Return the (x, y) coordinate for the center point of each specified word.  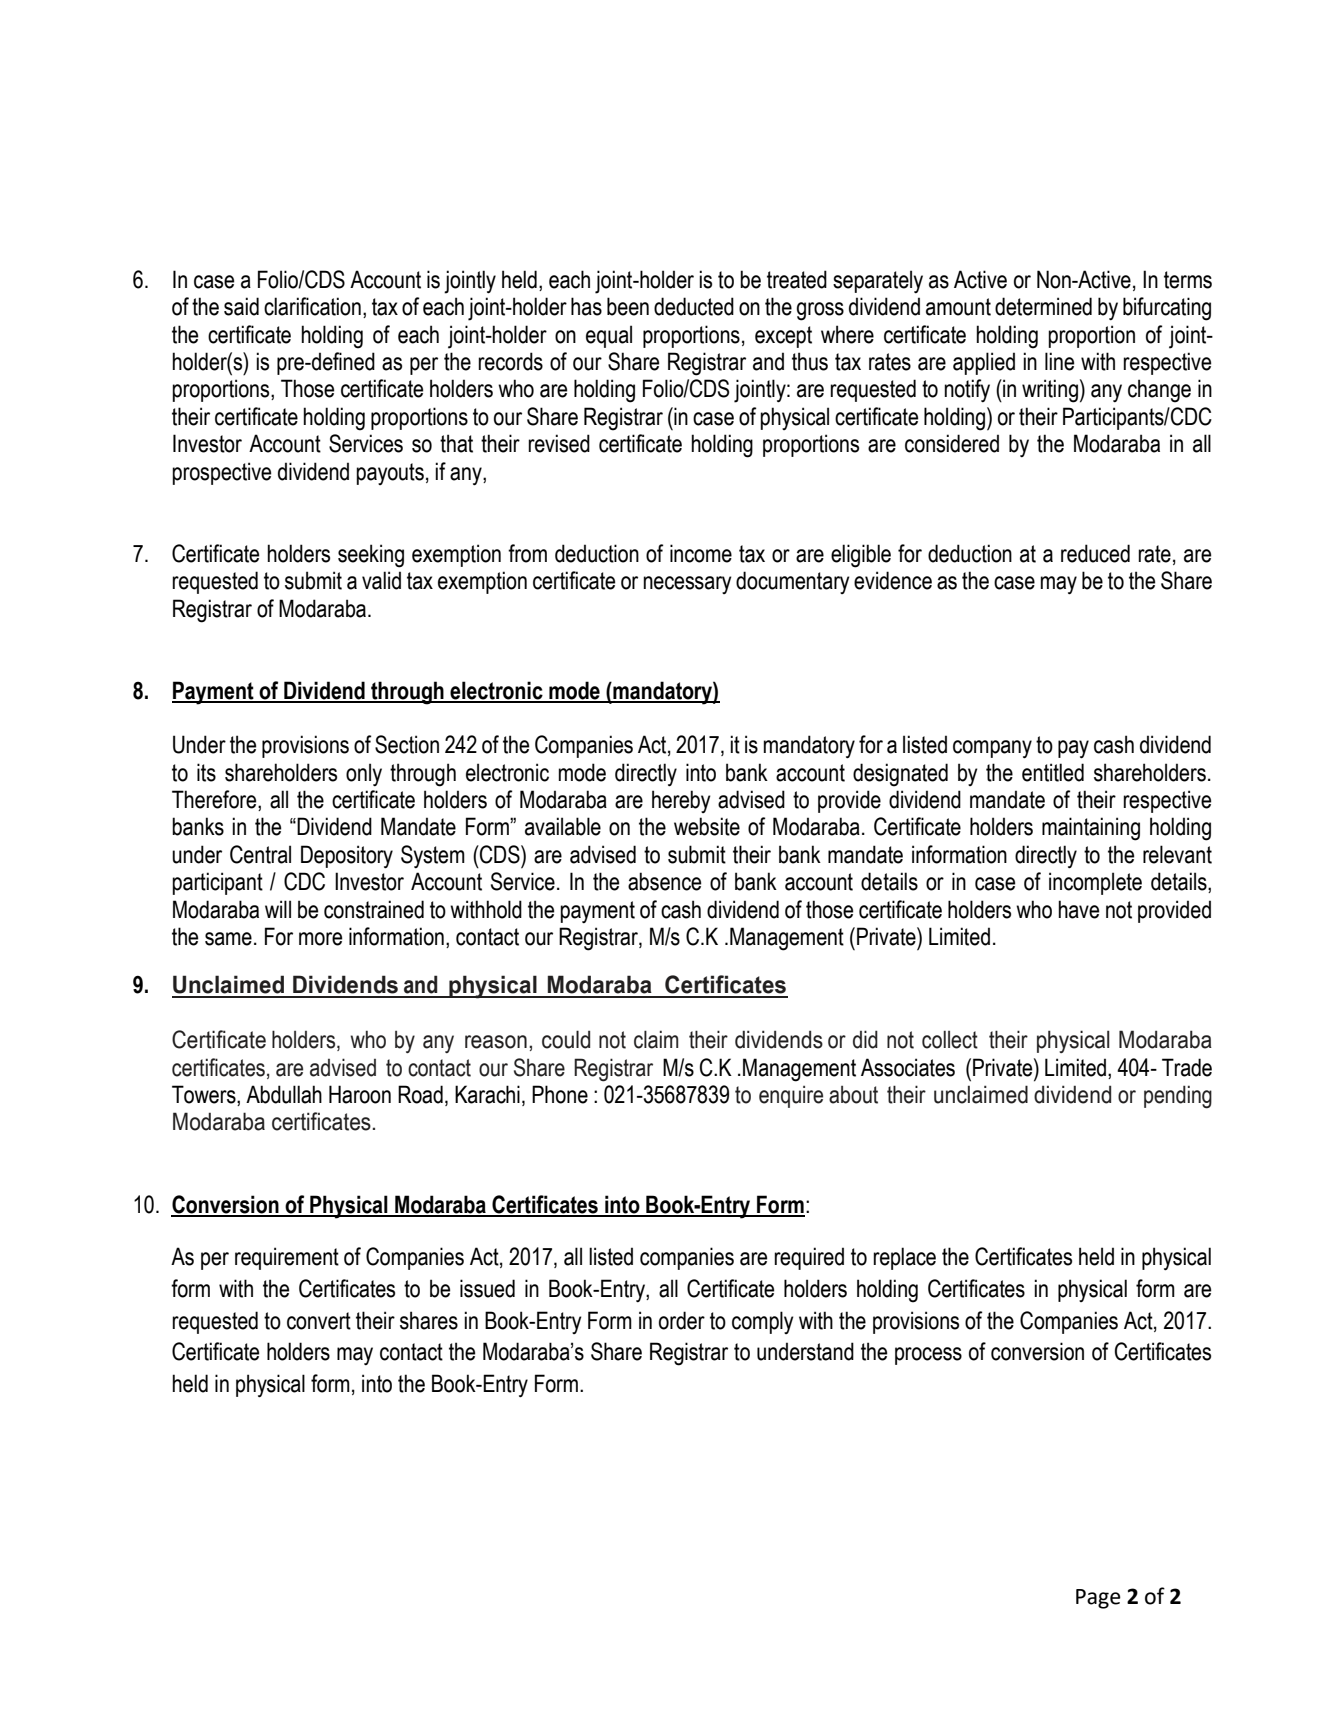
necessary (687, 585)
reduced (1095, 553)
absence (664, 881)
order (682, 1320)
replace (904, 1258)
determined (1043, 306)
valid (381, 580)
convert (319, 1321)
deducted (694, 306)
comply (763, 1322)
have (1078, 909)
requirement (287, 1258)
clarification (312, 306)
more (320, 939)
